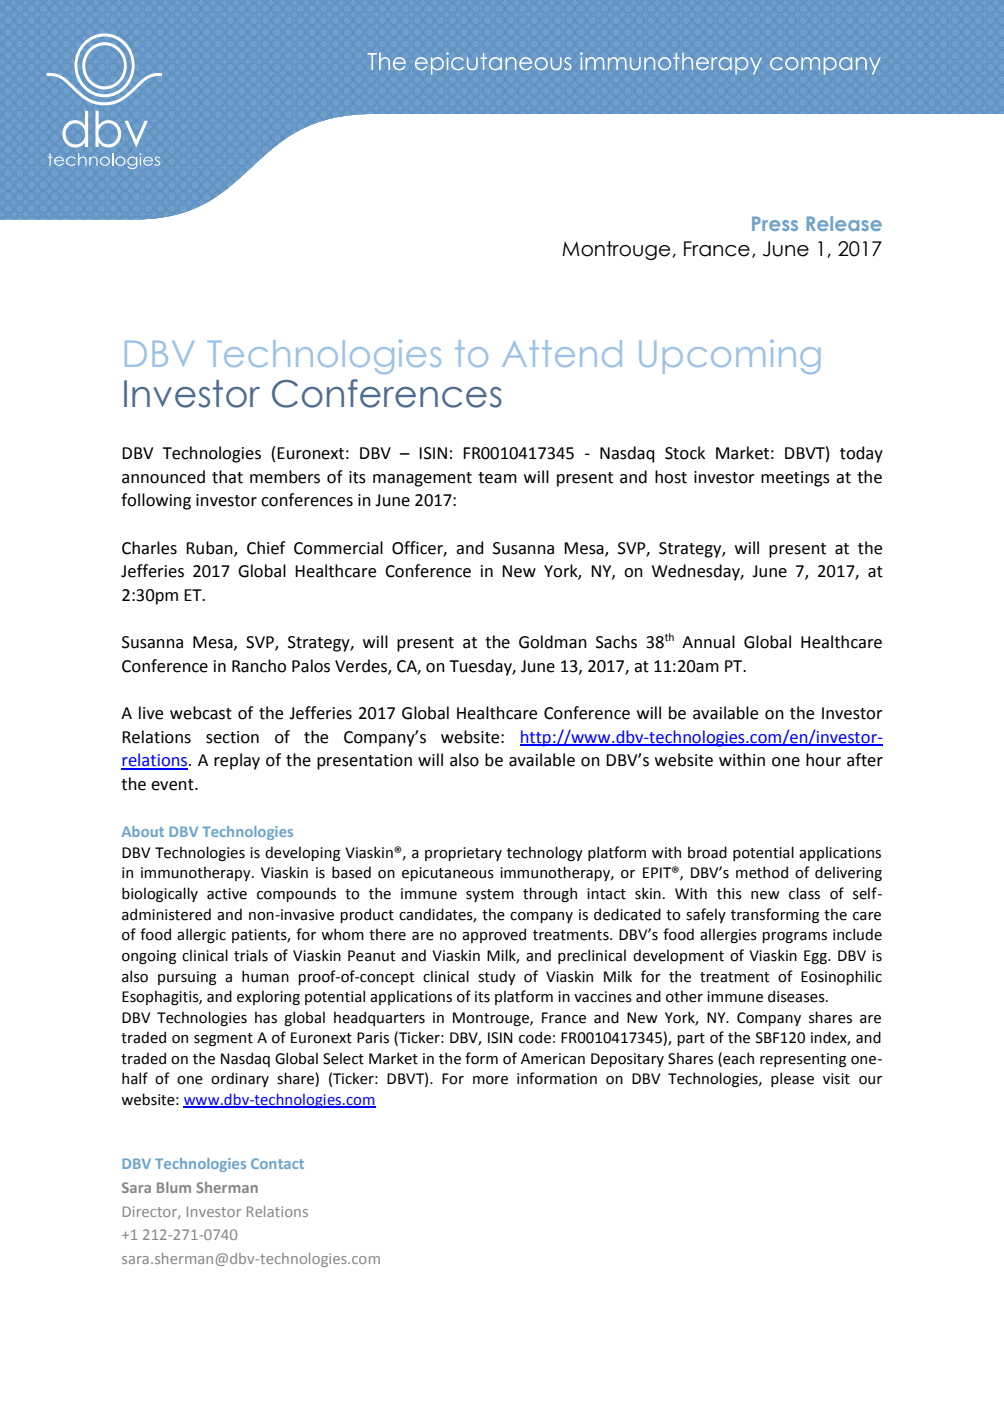  What do you see at coordinates (792, 1079) in the screenshot?
I see `please` at bounding box center [792, 1079].
